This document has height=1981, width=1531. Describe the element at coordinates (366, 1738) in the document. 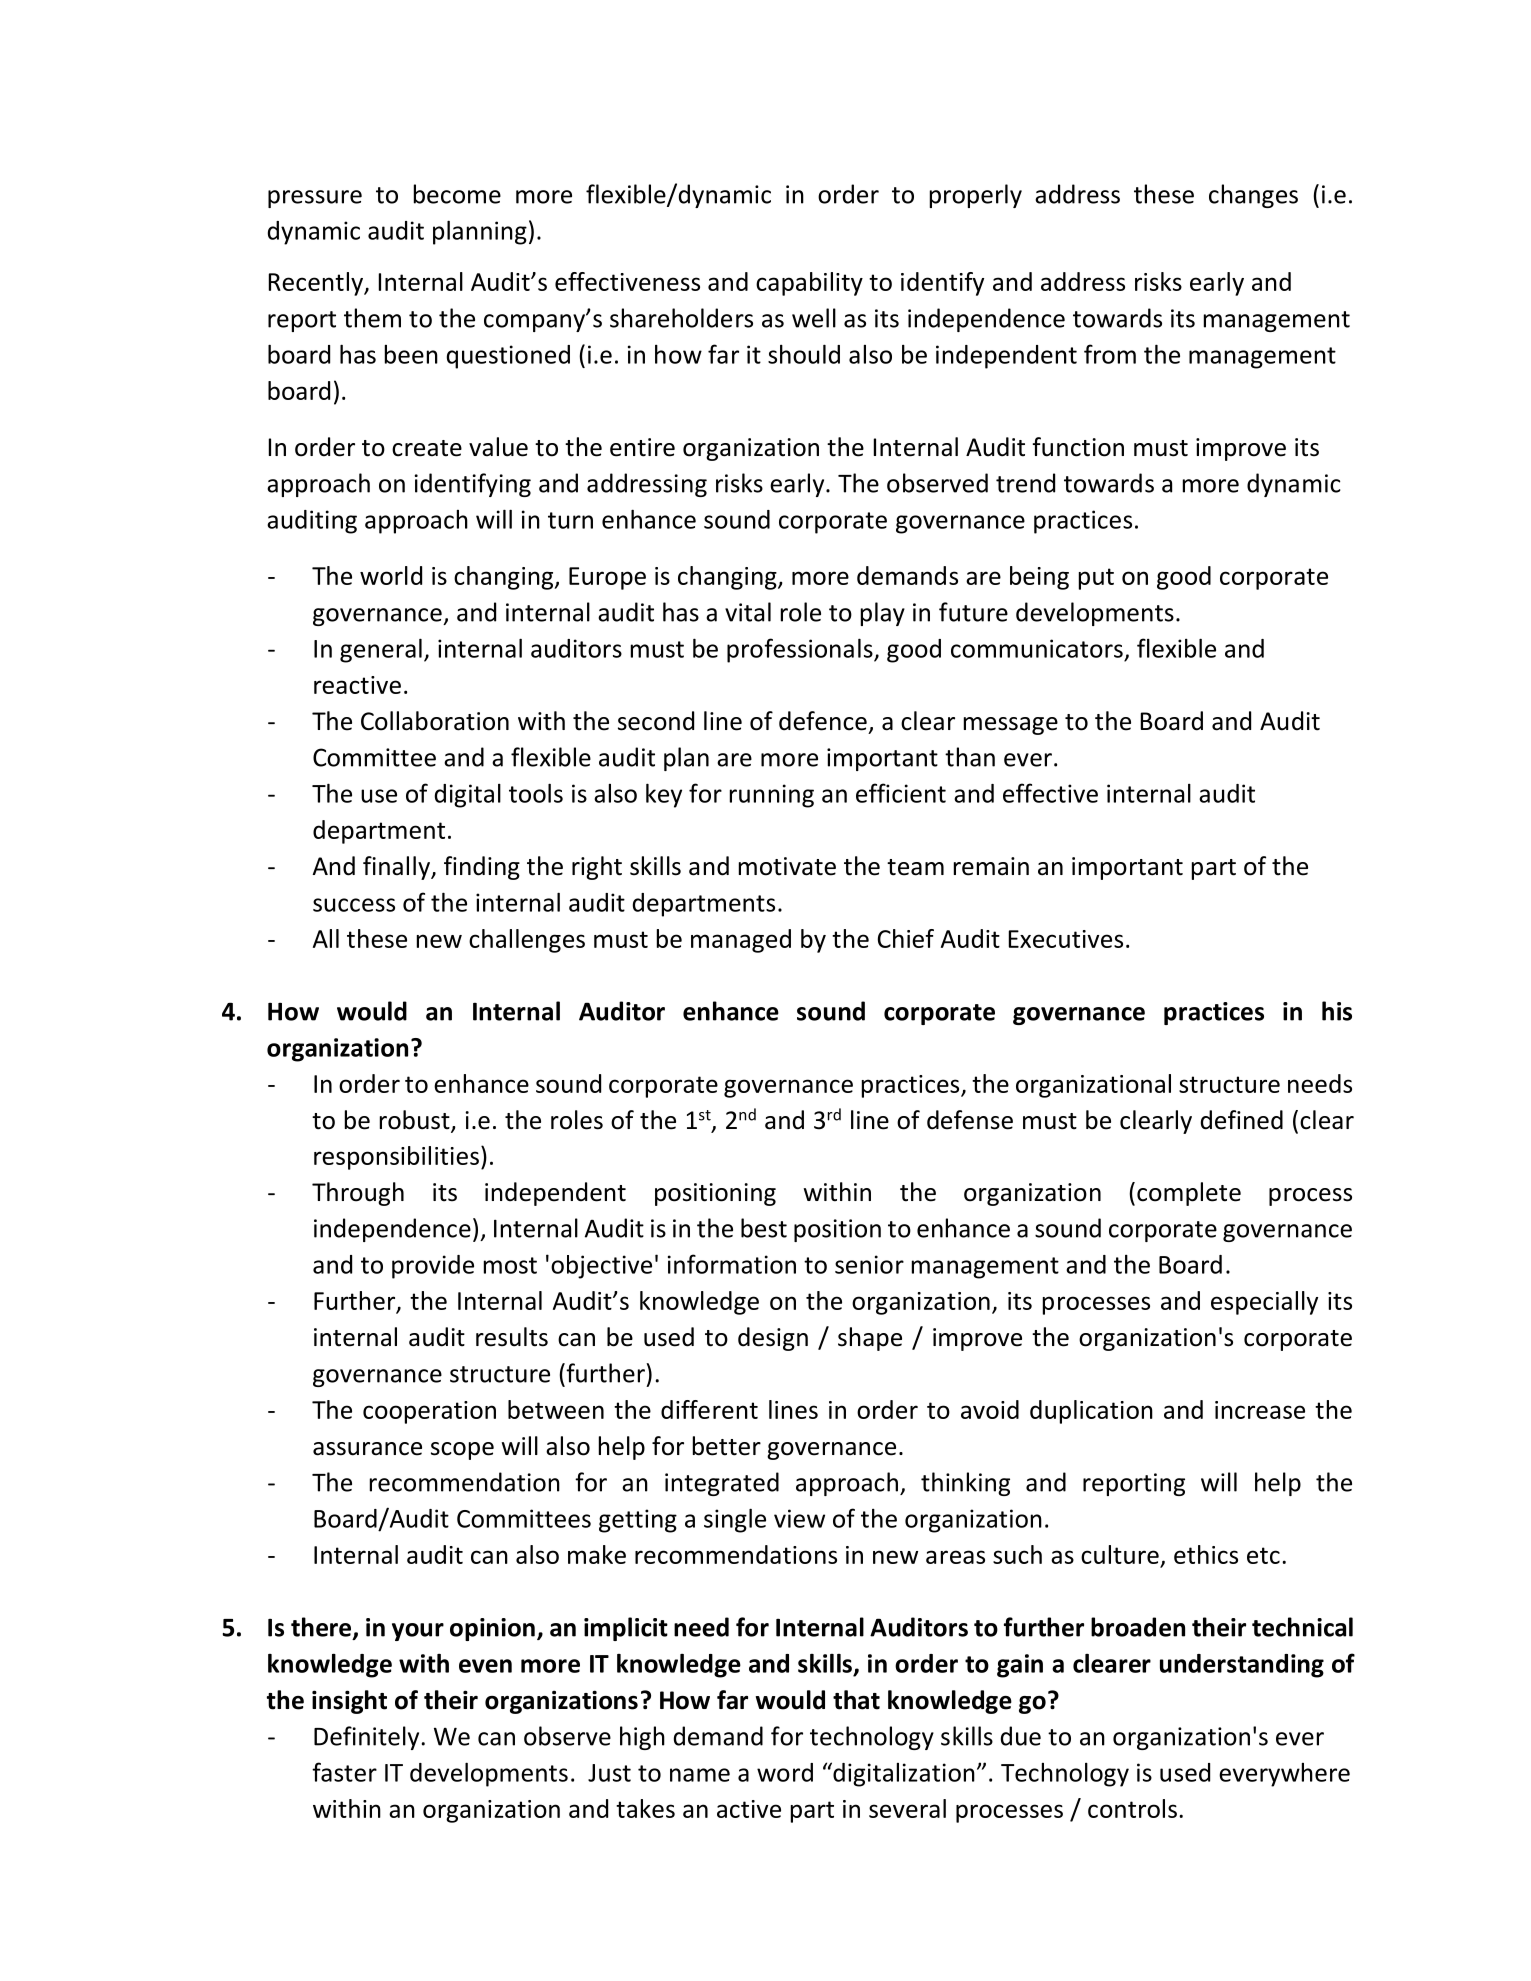

I see `Definitely` at that location.
